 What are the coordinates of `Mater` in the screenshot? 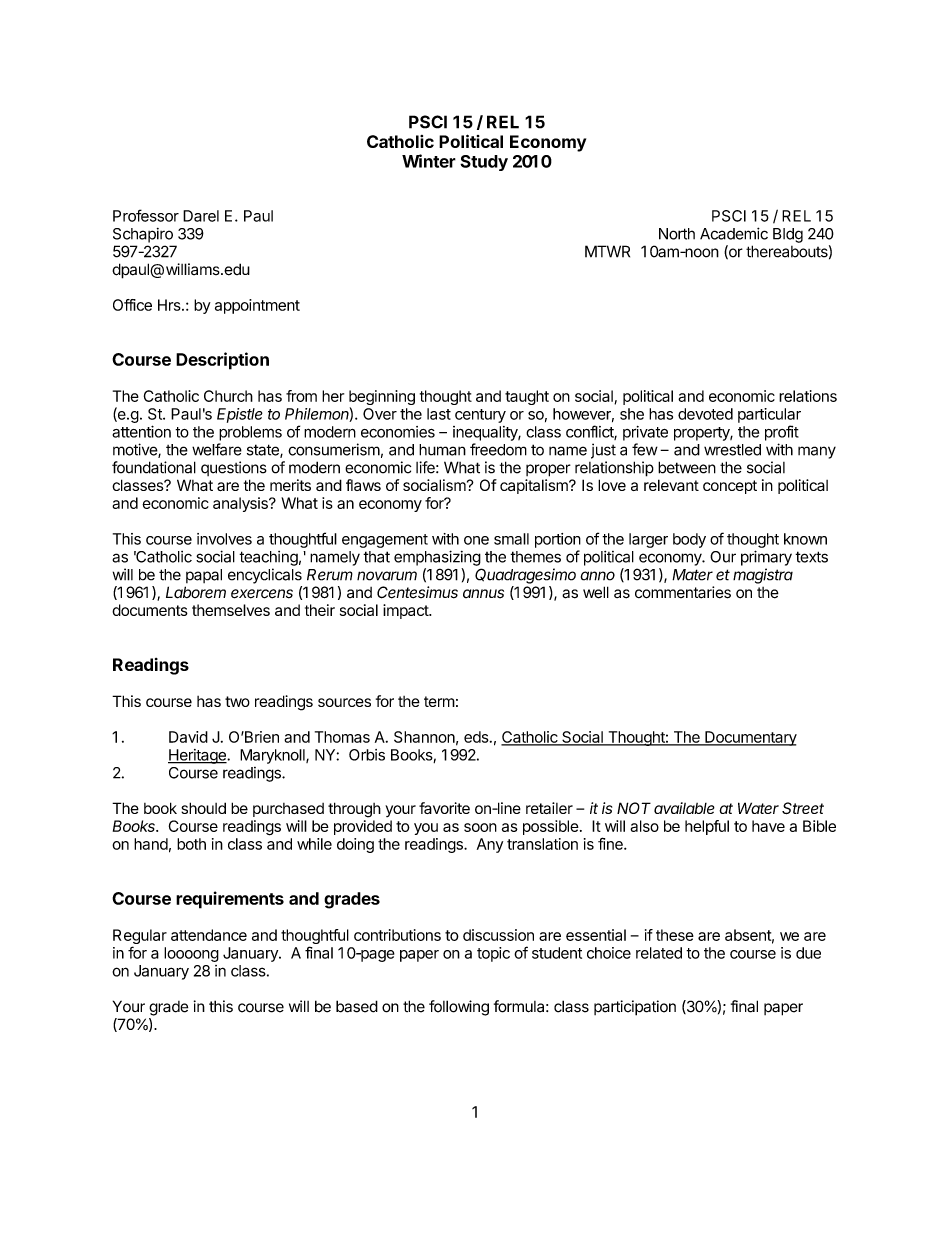 It's located at (692, 575).
